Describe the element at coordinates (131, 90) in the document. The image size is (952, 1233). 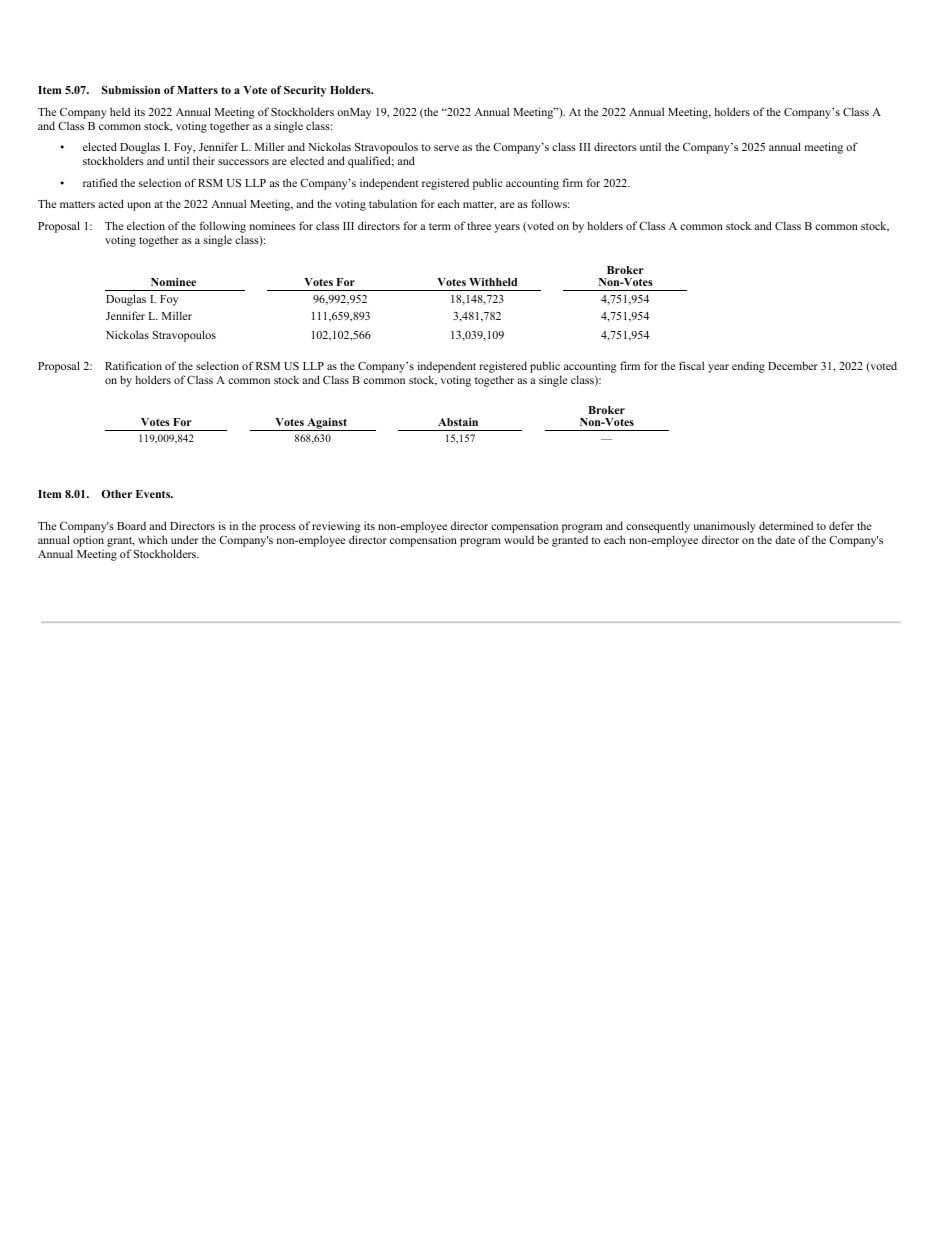
I see `Submission` at that location.
